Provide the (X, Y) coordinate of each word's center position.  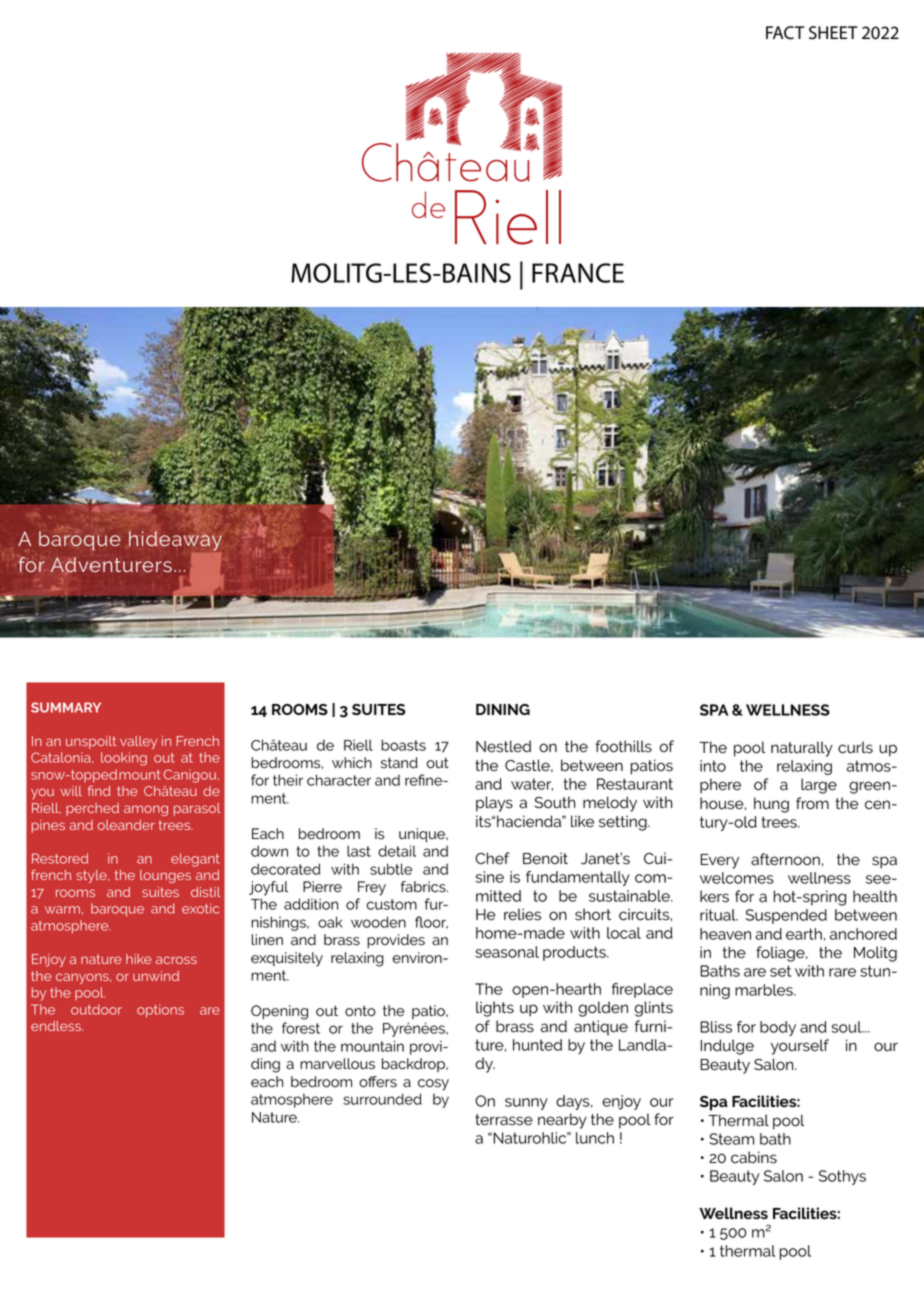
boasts (403, 745)
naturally (802, 749)
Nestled (503, 746)
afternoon (785, 859)
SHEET (833, 33)
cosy (433, 1085)
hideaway (175, 541)
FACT (785, 33)
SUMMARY (66, 707)
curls (855, 747)
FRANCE (578, 273)
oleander (126, 825)
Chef (492, 858)
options (160, 1011)
